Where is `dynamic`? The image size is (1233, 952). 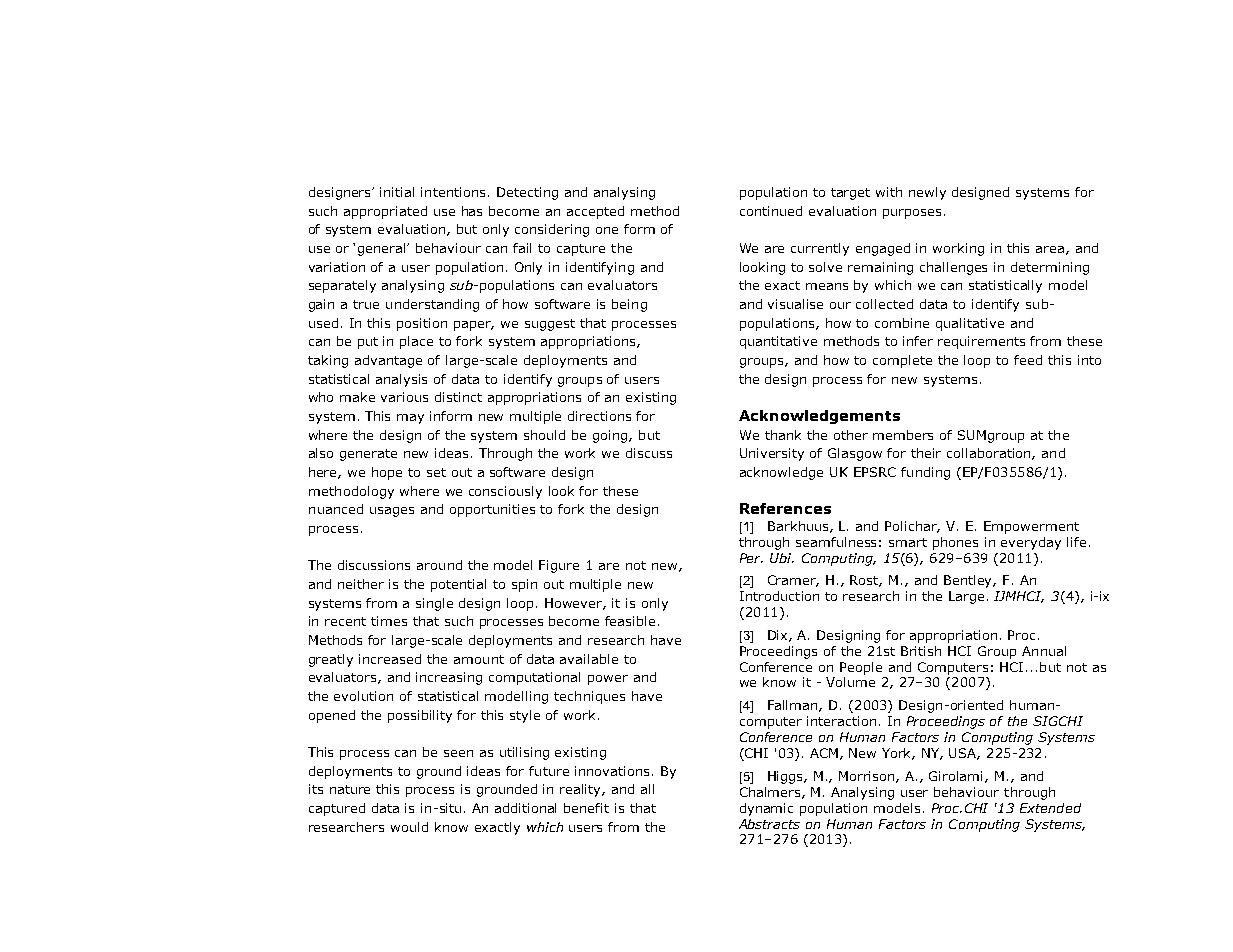
dynamic is located at coordinates (766, 809).
